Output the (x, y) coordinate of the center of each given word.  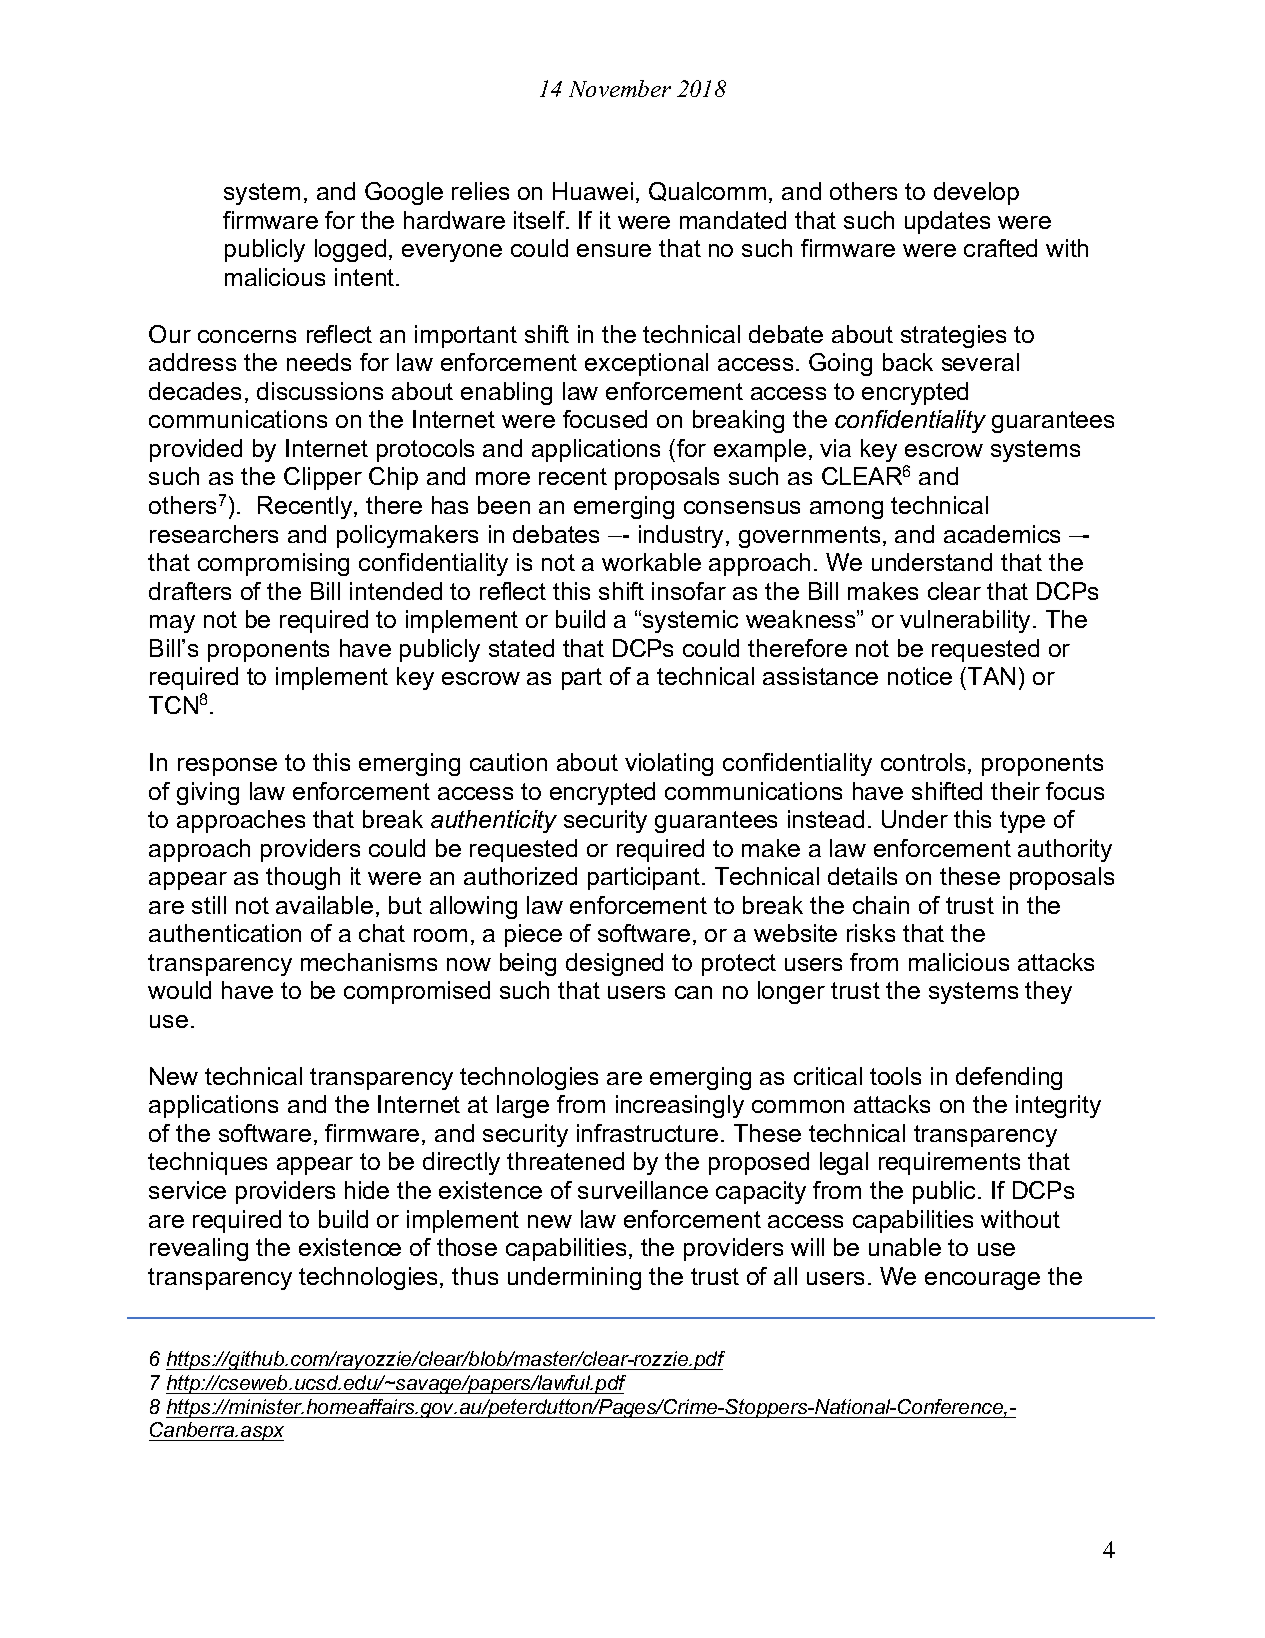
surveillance (643, 1190)
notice (920, 676)
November (620, 88)
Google (404, 193)
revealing (199, 1249)
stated (521, 648)
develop (976, 193)
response (227, 767)
